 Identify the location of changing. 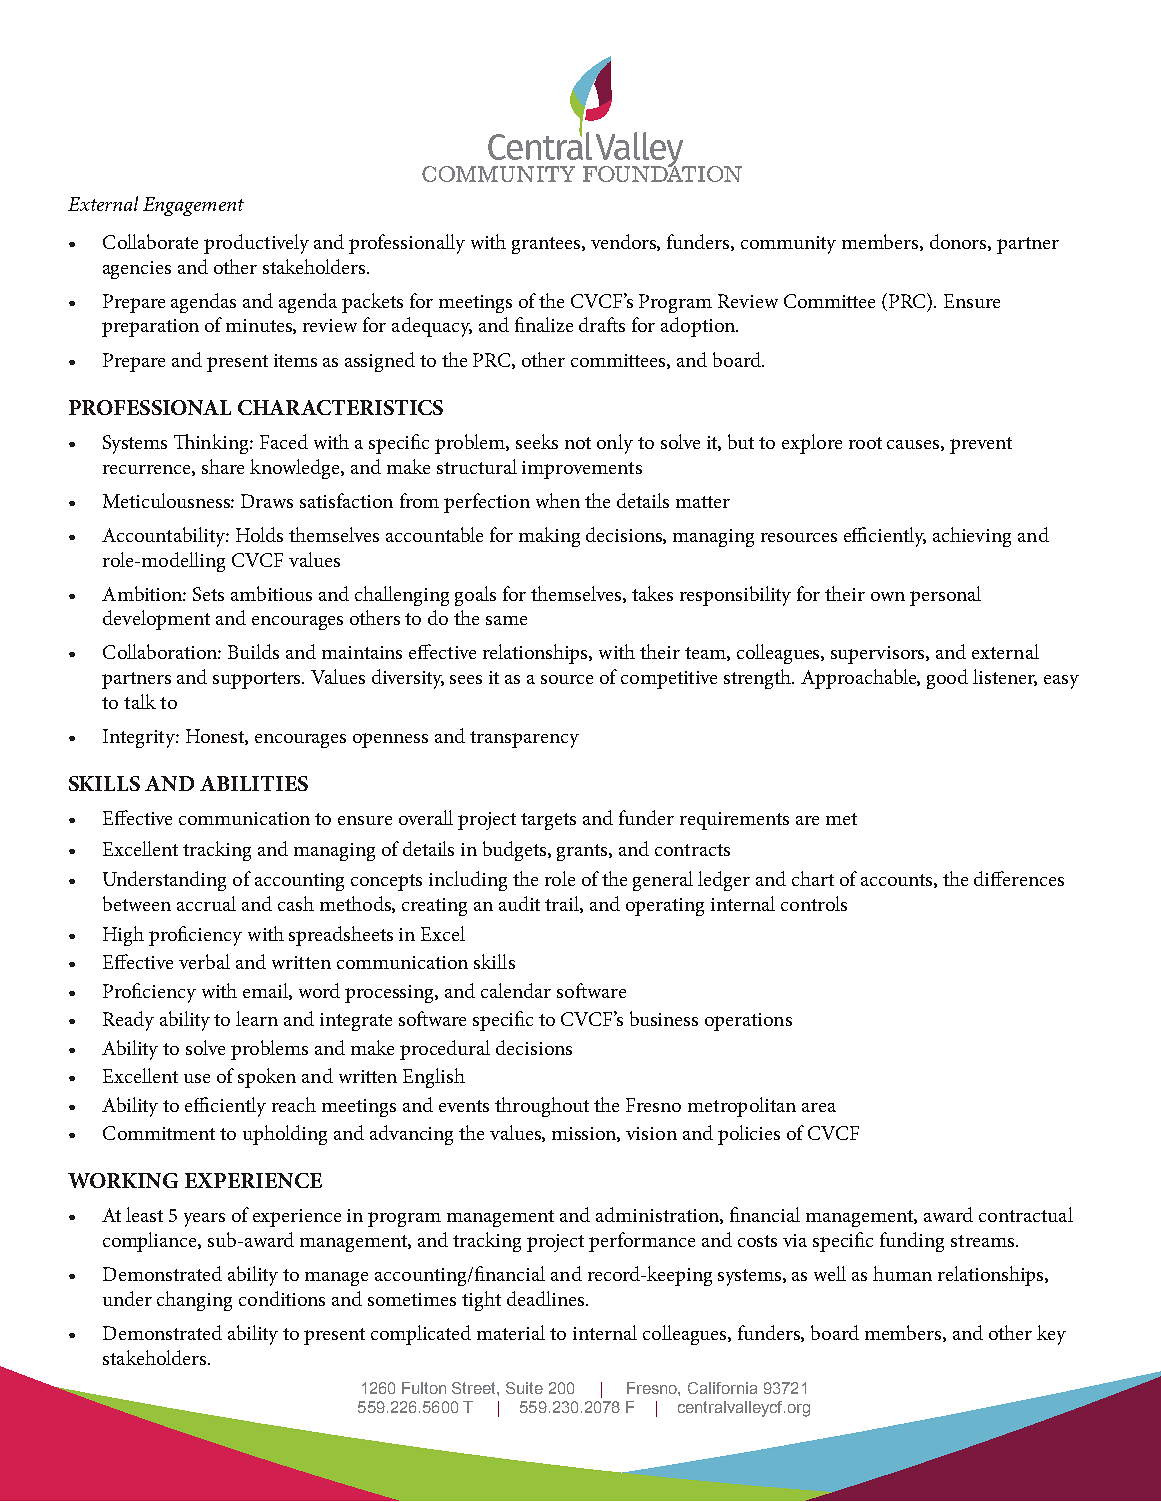
(194, 1301).
